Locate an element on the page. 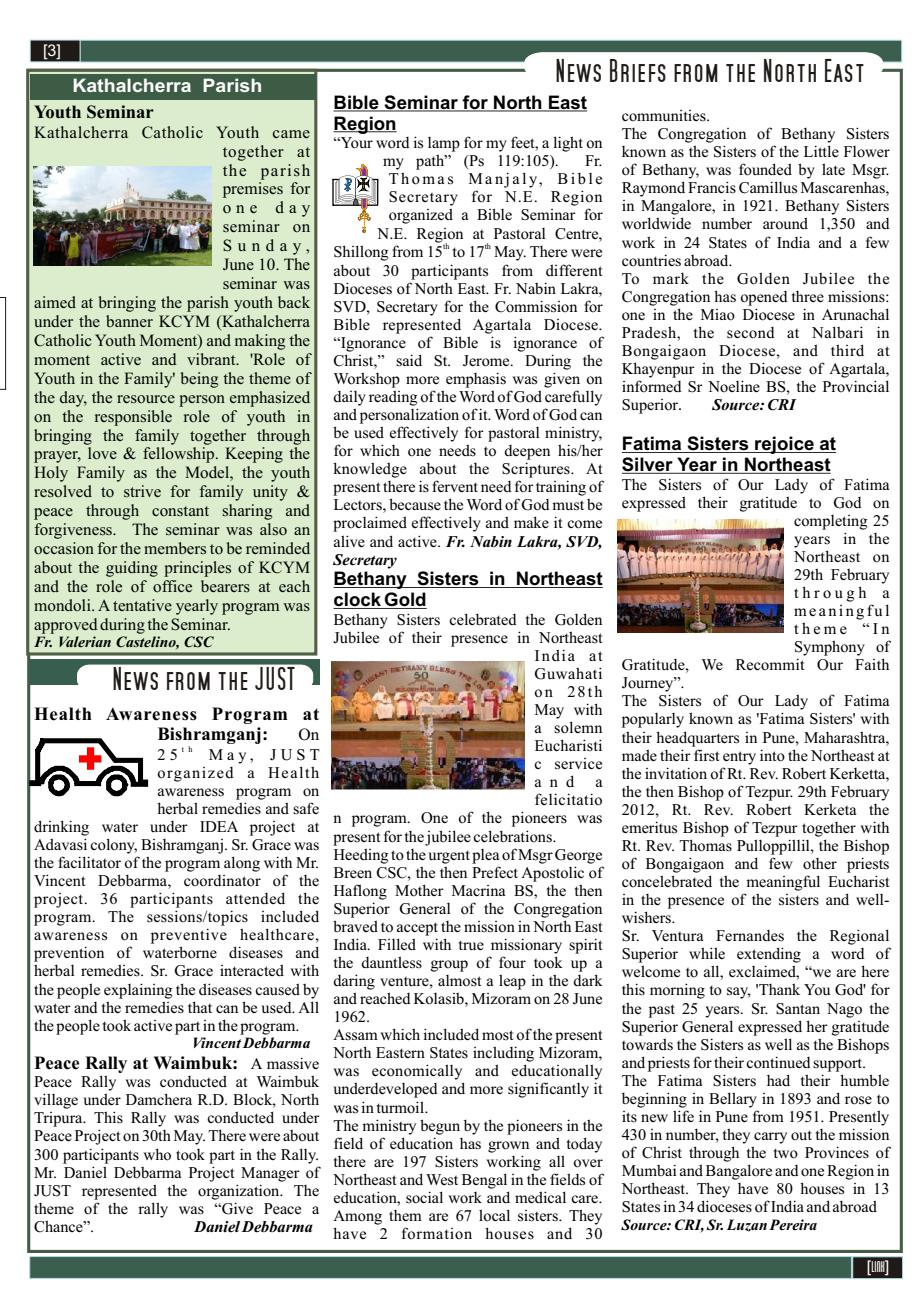 The image size is (924, 1308). Pereira is located at coordinates (793, 1225).
